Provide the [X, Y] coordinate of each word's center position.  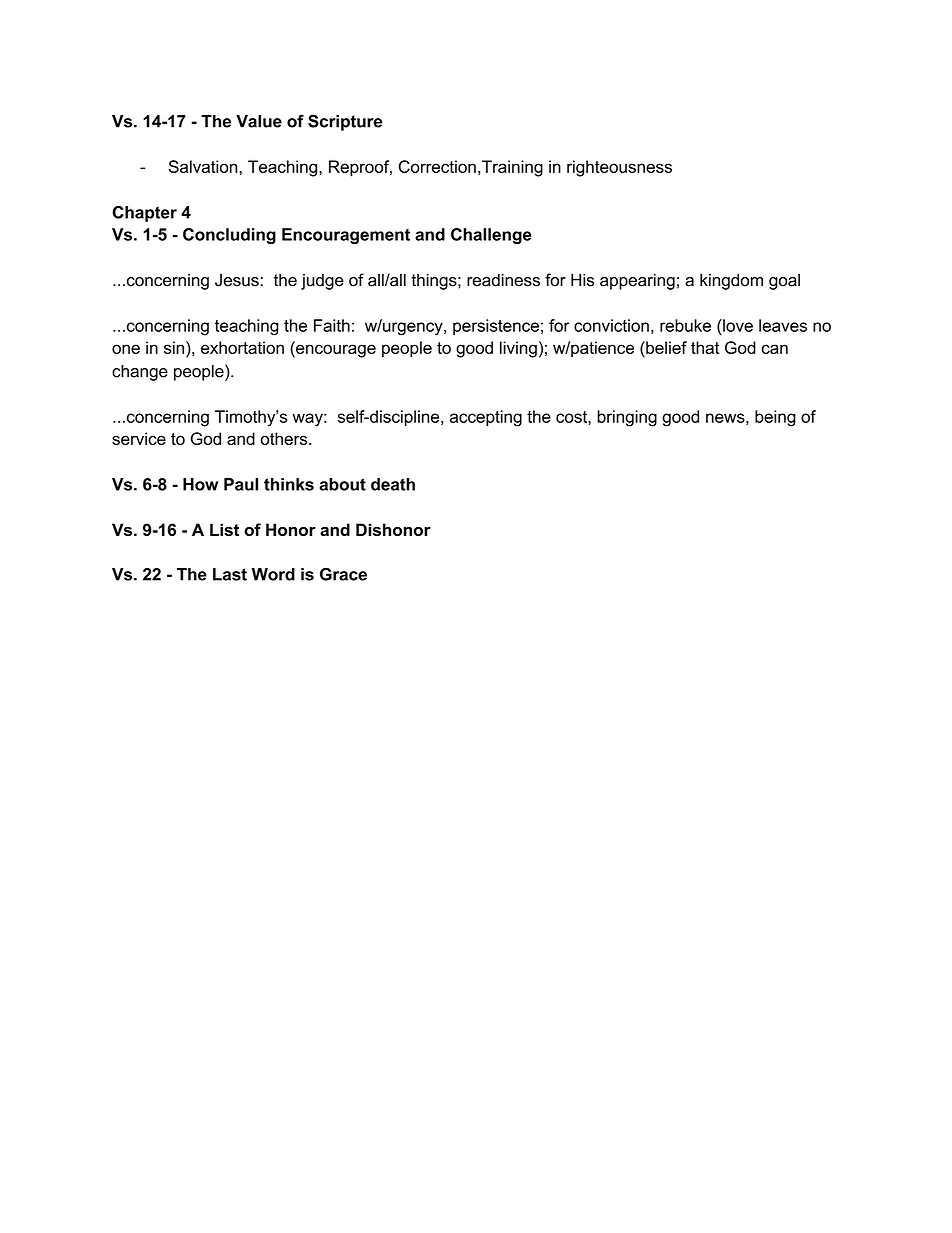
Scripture [345, 122]
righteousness [619, 168]
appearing [637, 281]
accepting [486, 418]
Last [230, 574]
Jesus [237, 280]
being [775, 418]
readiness [503, 280]
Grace [343, 574]
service [139, 438]
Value [259, 121]
